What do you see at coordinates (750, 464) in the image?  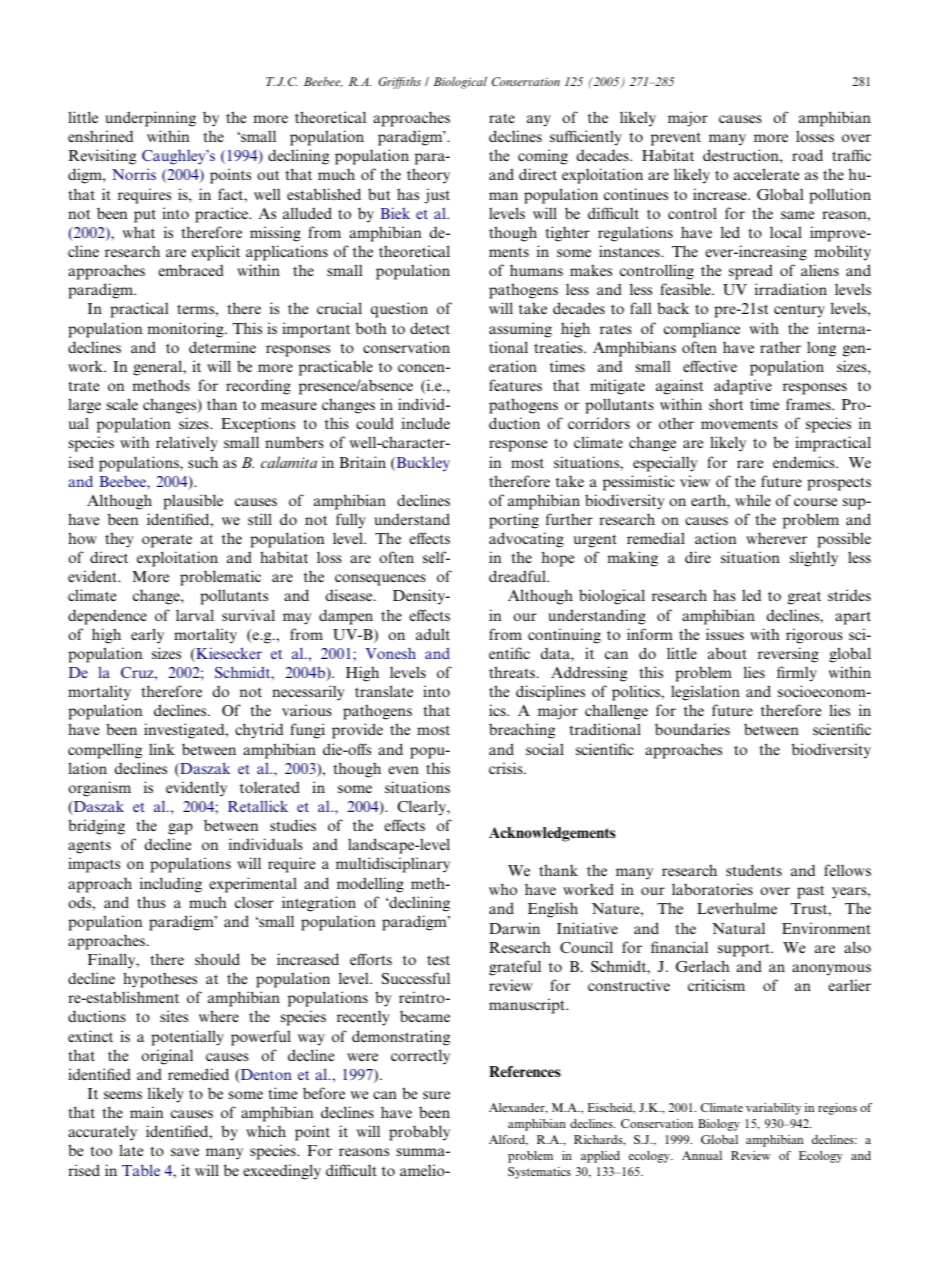 I see `rare` at bounding box center [750, 464].
